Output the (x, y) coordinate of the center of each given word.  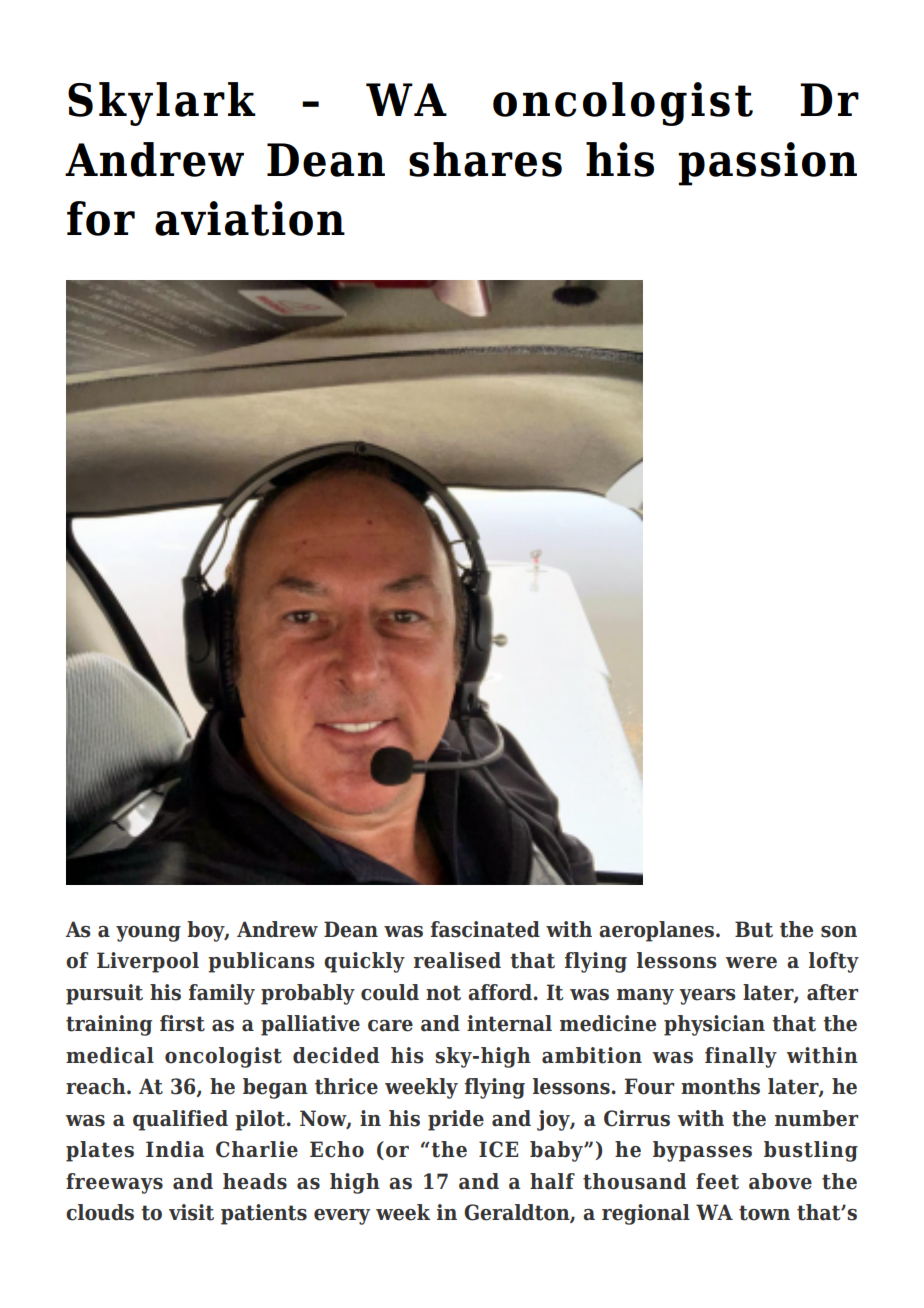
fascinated (485, 929)
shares (485, 159)
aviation (250, 218)
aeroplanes (658, 931)
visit (191, 1212)
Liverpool (148, 962)
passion (767, 164)
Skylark (162, 104)
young (148, 934)
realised (457, 960)
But (754, 929)
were (751, 963)
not (443, 993)
